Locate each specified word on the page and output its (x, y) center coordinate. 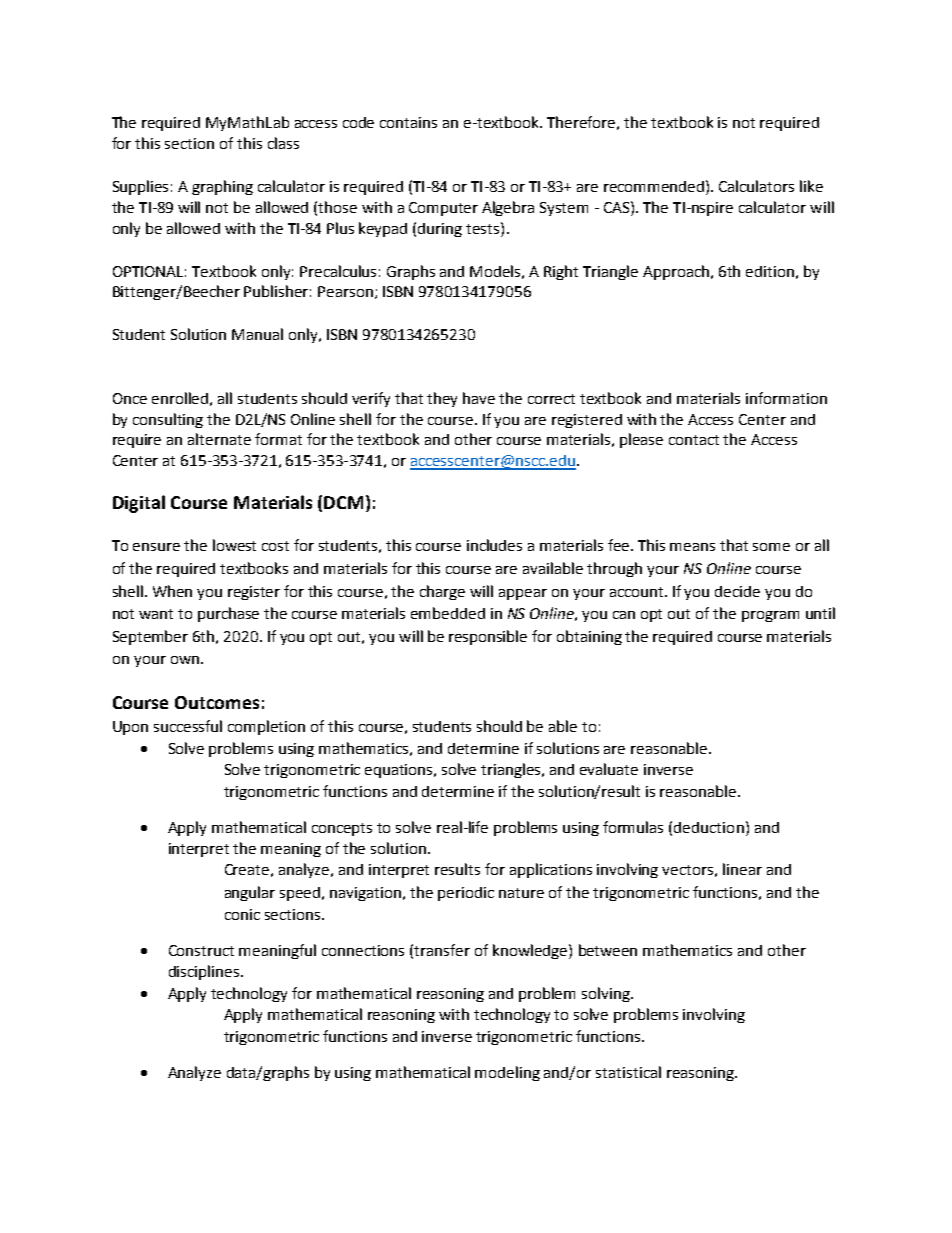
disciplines (205, 972)
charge (442, 592)
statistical (628, 1072)
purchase (228, 614)
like (811, 186)
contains (408, 122)
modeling (507, 1073)
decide (737, 591)
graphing (222, 187)
